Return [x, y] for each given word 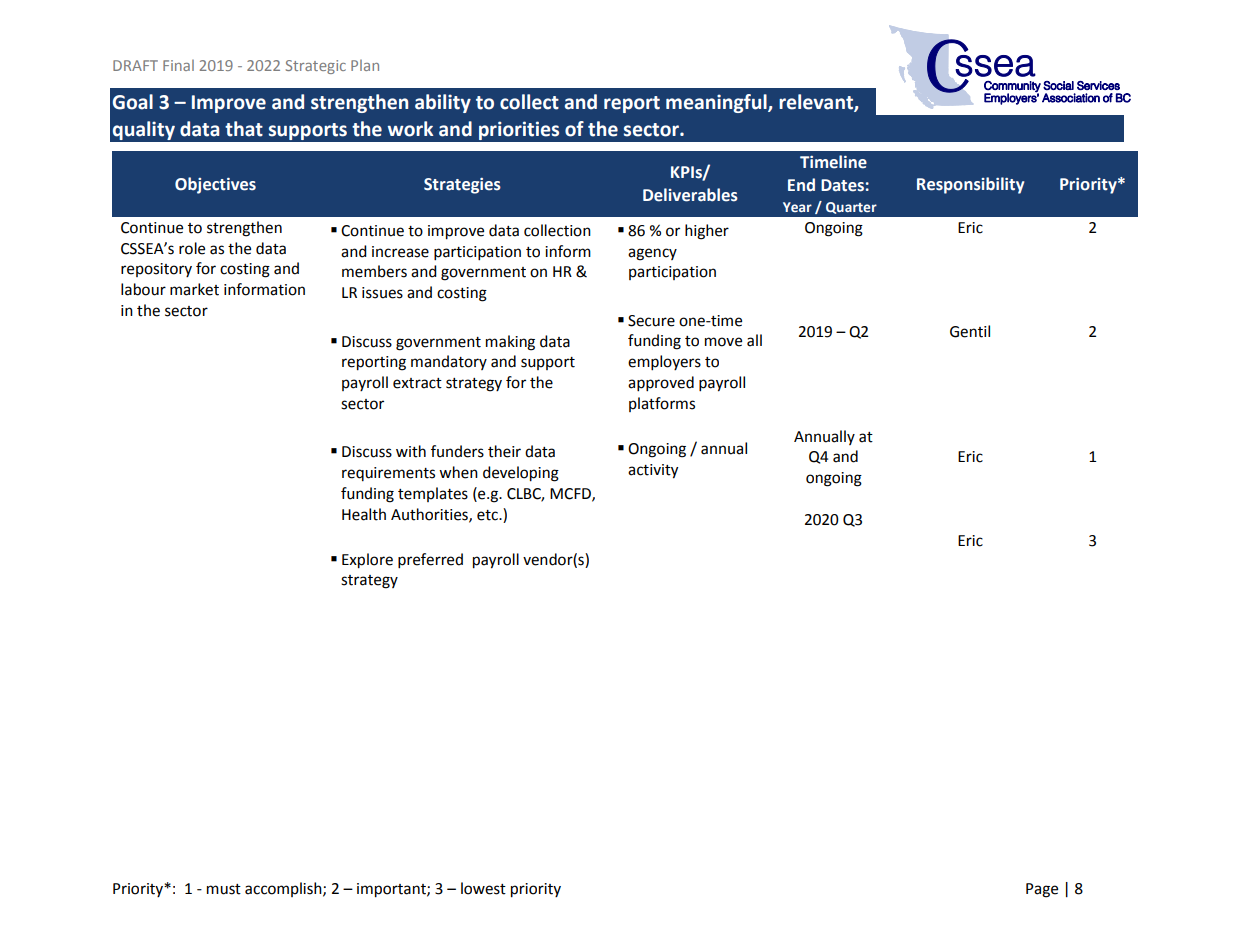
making [510, 343]
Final [178, 65]
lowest [483, 888]
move [723, 342]
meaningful [717, 103]
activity [653, 471]
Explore [367, 561]
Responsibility [970, 185]
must [224, 889]
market [194, 289]
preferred [430, 561]
